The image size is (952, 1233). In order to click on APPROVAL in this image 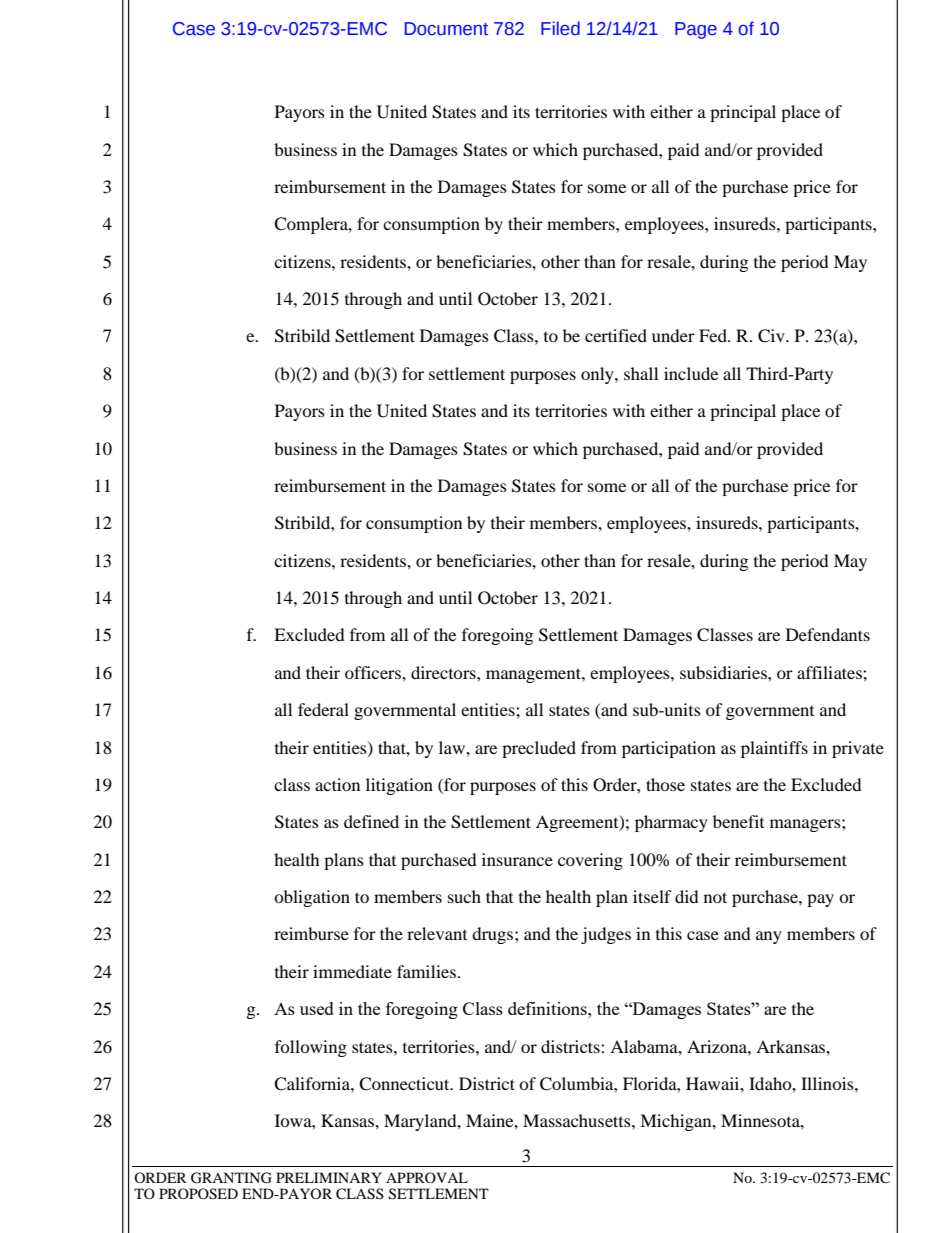, I will do `click(427, 1177)`.
